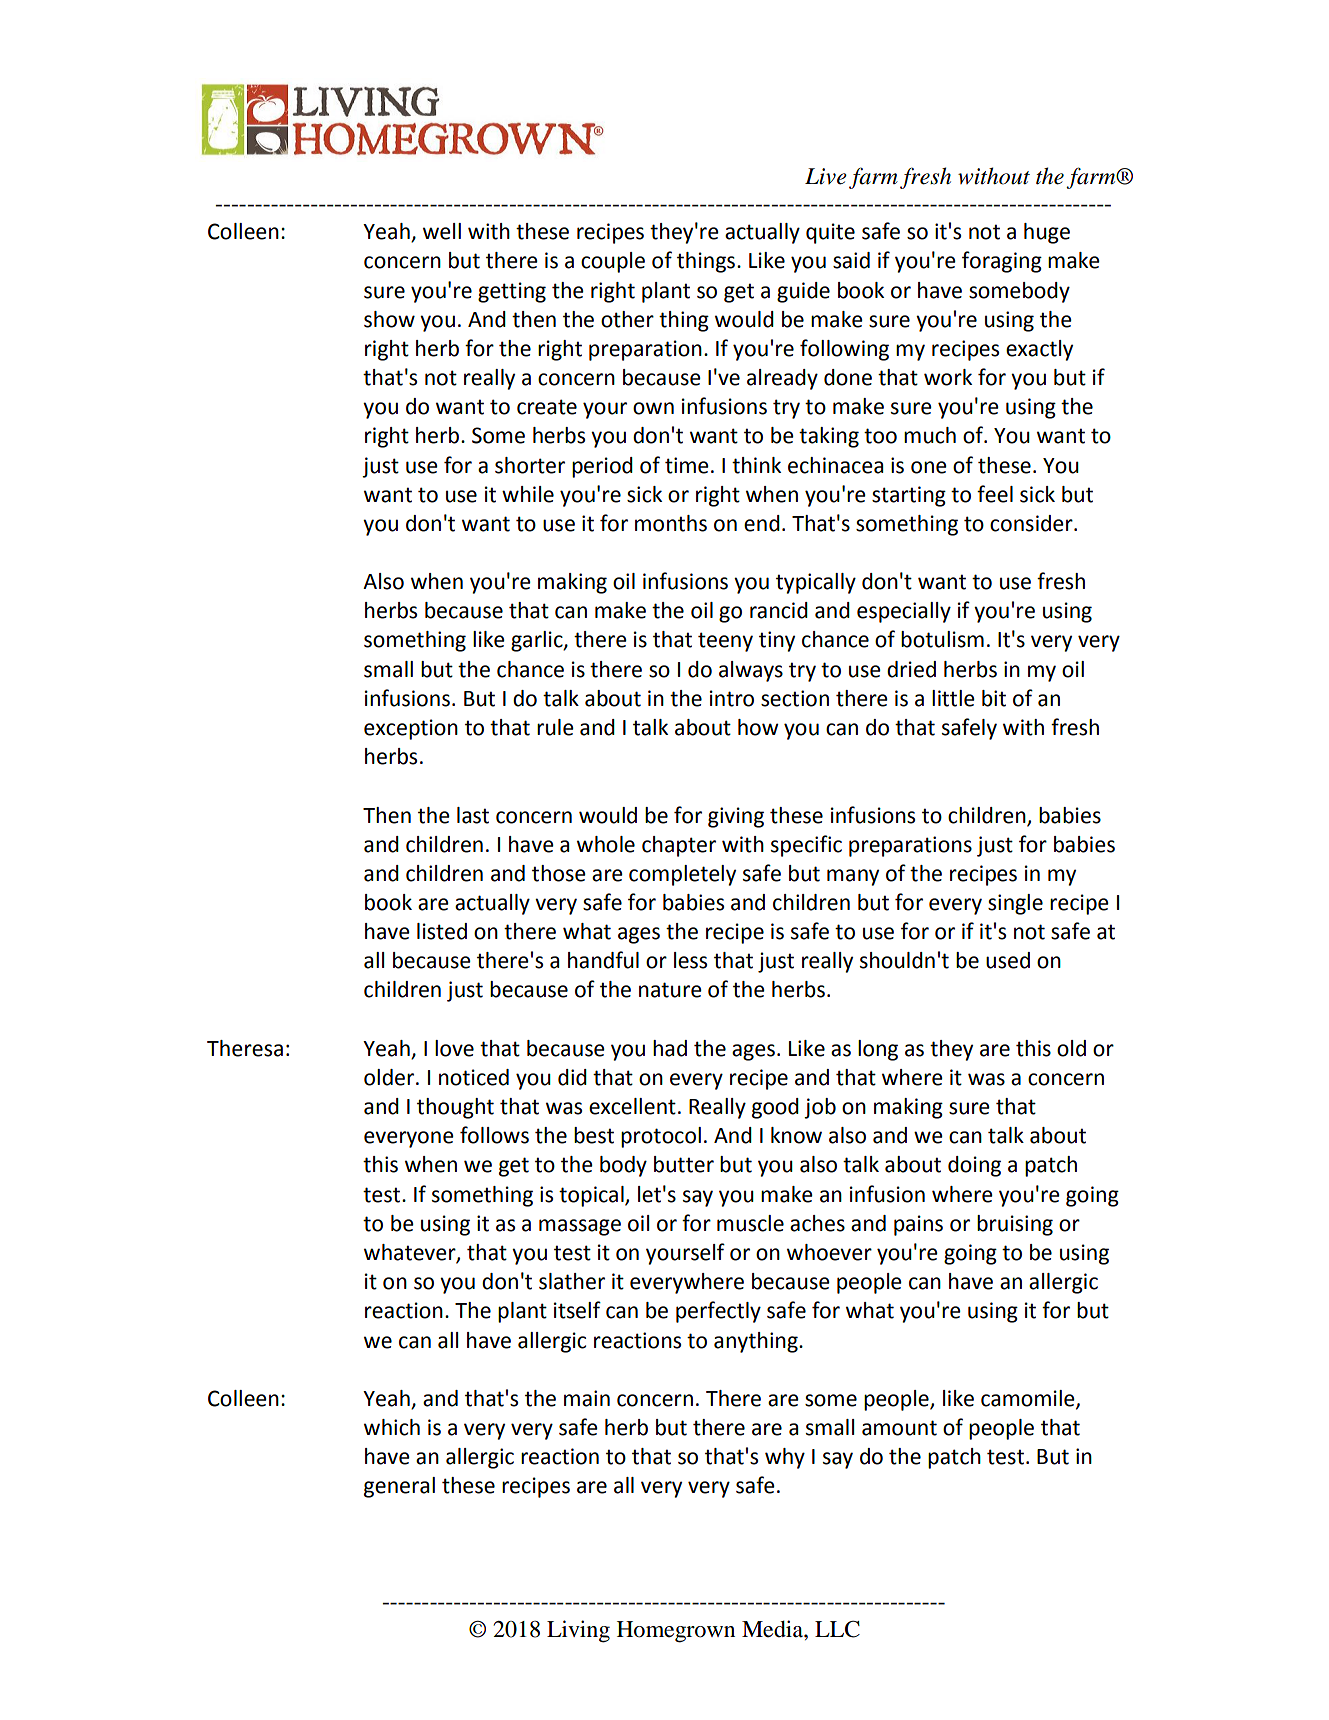 The image size is (1329, 1720). I want to click on listed, so click(442, 931).
